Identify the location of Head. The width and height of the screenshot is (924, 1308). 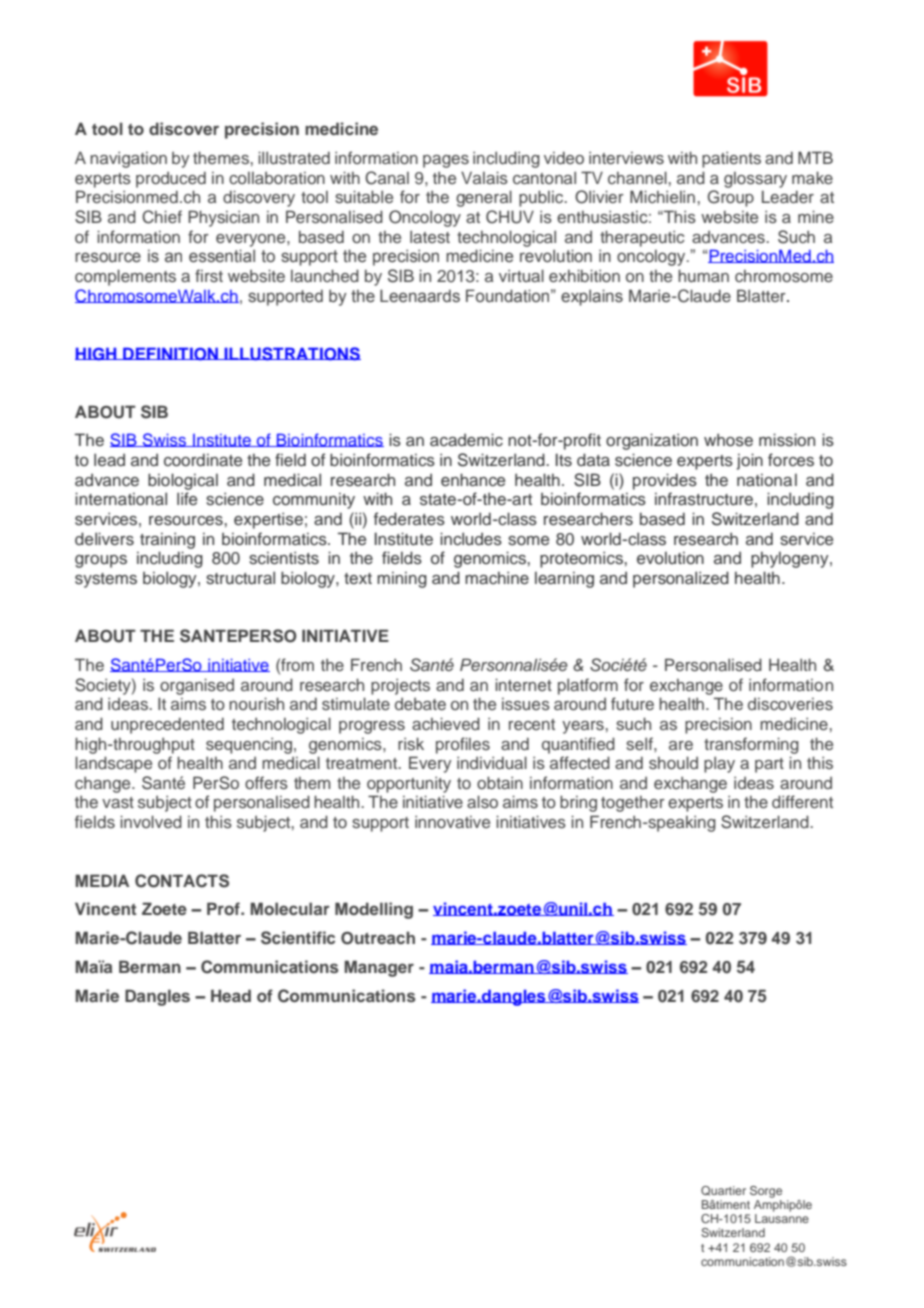
(231, 995).
